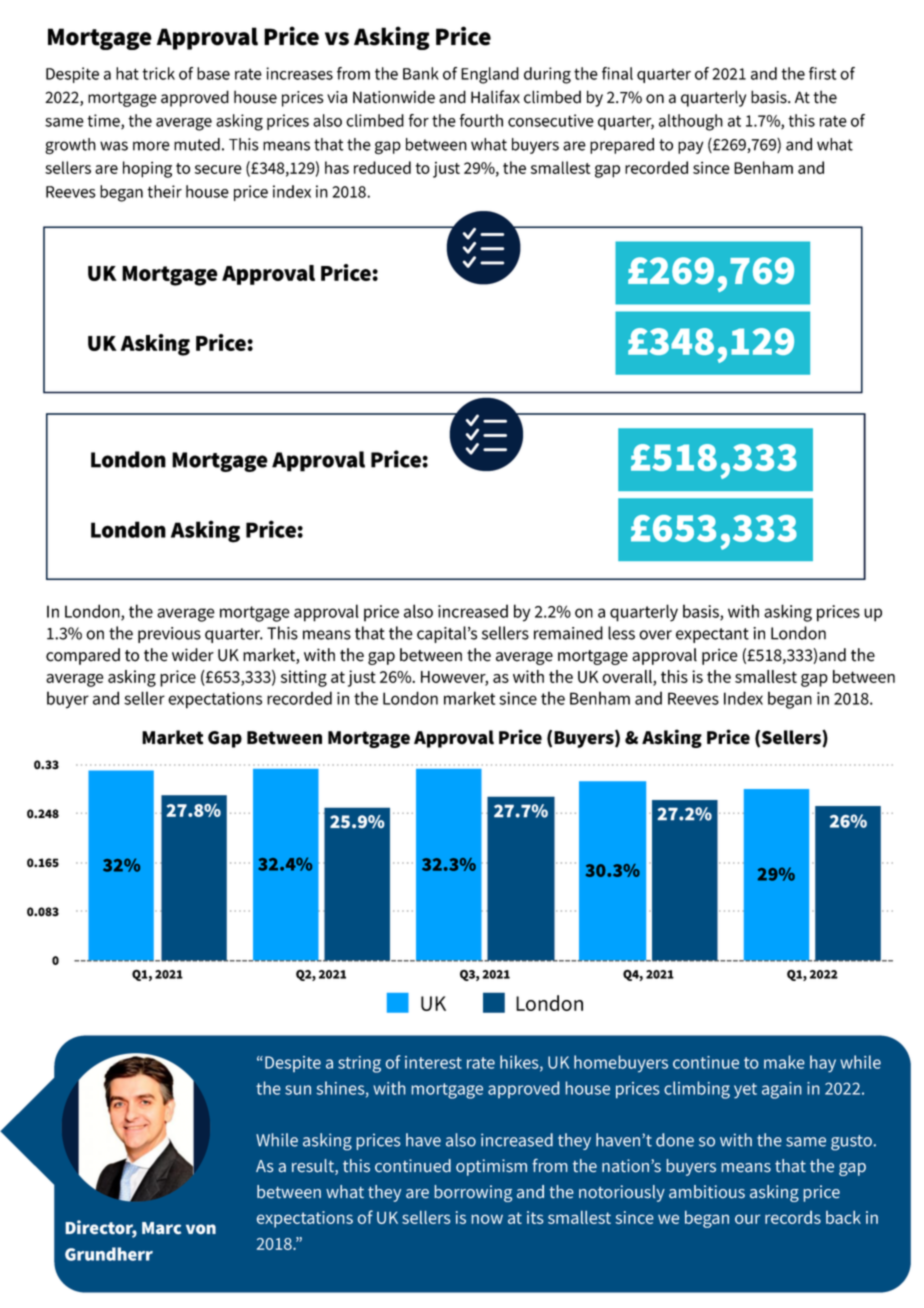 The height and width of the screenshot is (1308, 924). What do you see at coordinates (161, 1228) in the screenshot?
I see `Marc` at bounding box center [161, 1228].
